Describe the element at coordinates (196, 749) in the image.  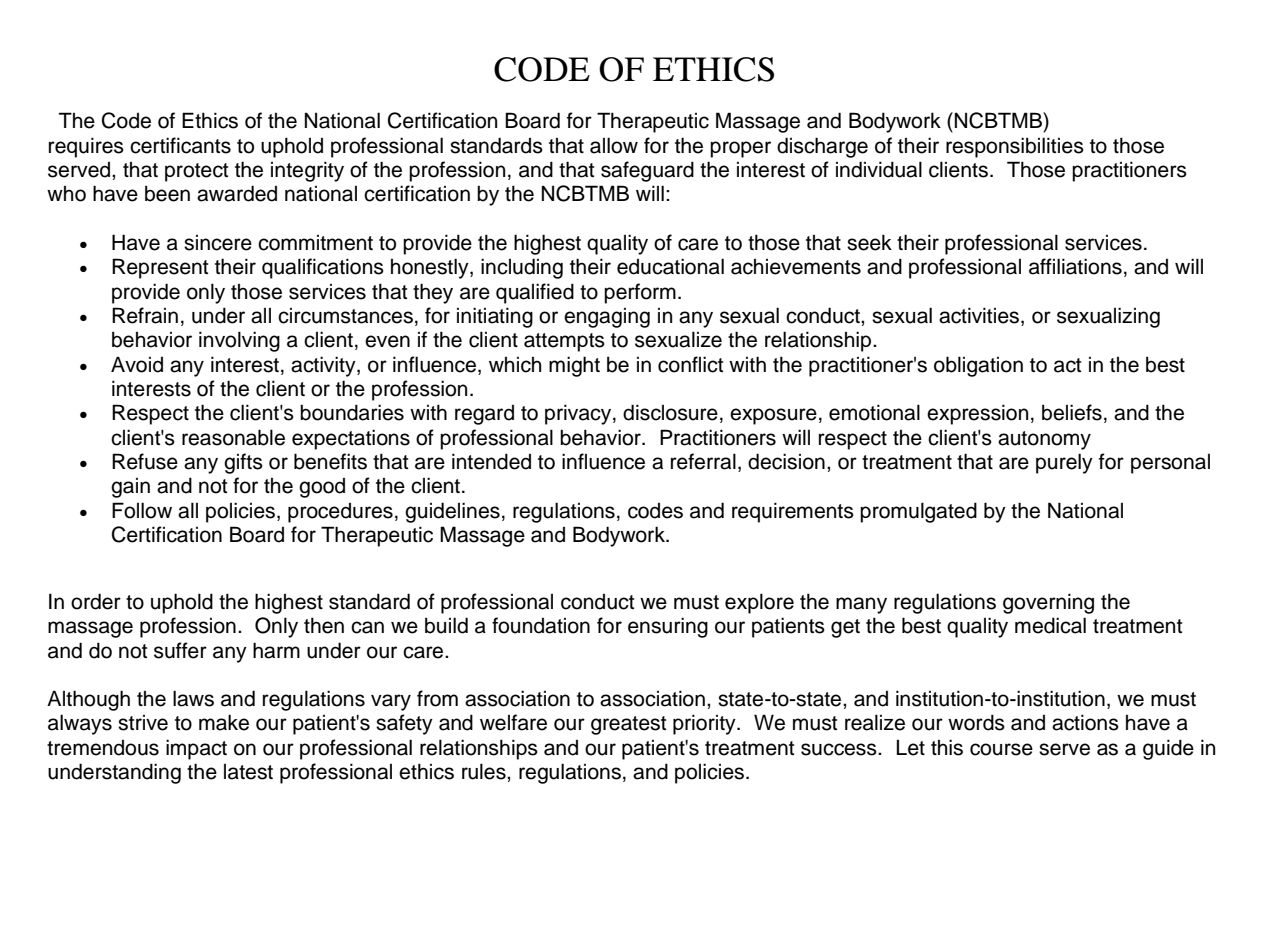
I see `impact` at that location.
